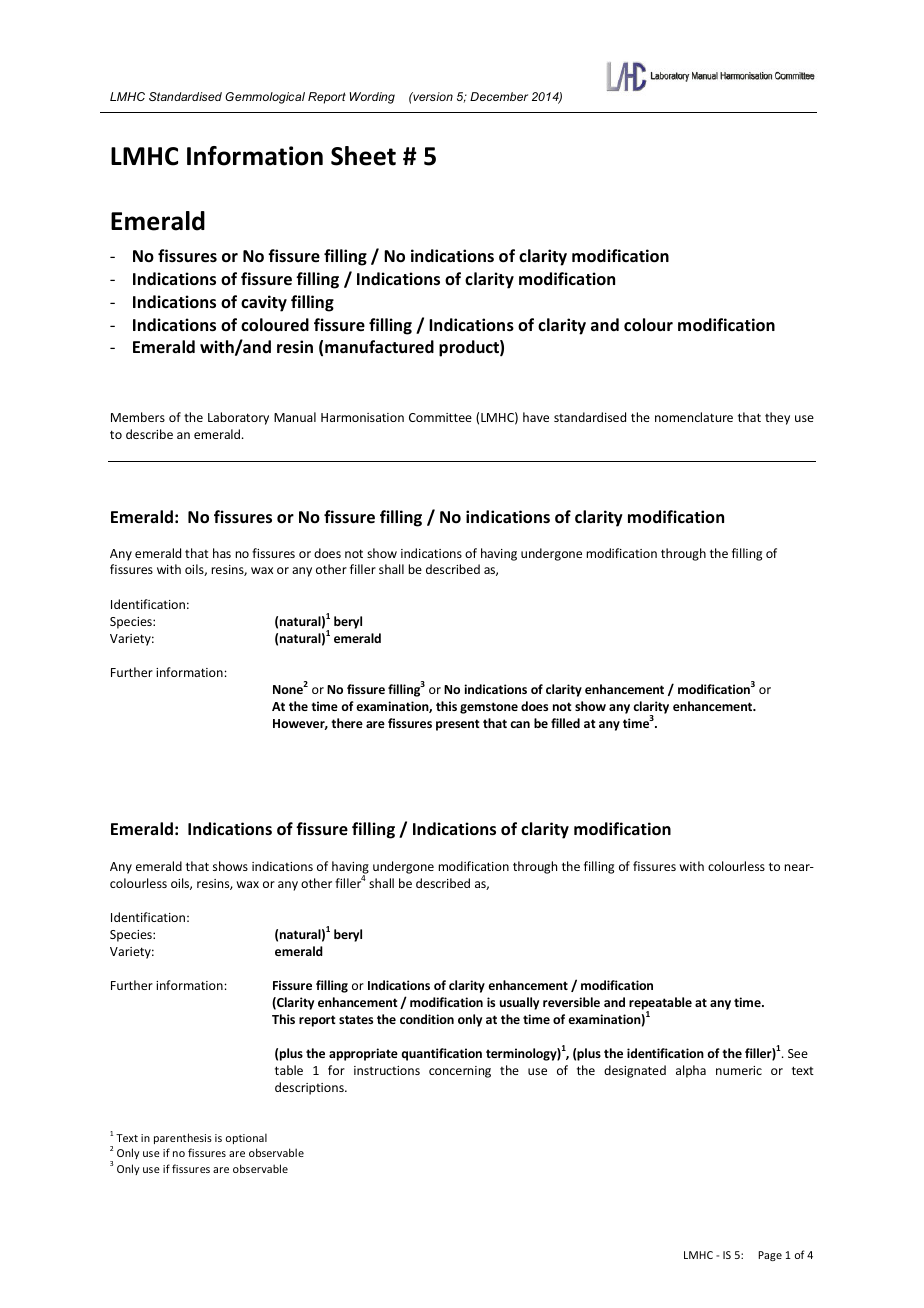 The width and height of the screenshot is (924, 1308). What do you see at coordinates (565, 723) in the screenshot?
I see `filled` at bounding box center [565, 723].
